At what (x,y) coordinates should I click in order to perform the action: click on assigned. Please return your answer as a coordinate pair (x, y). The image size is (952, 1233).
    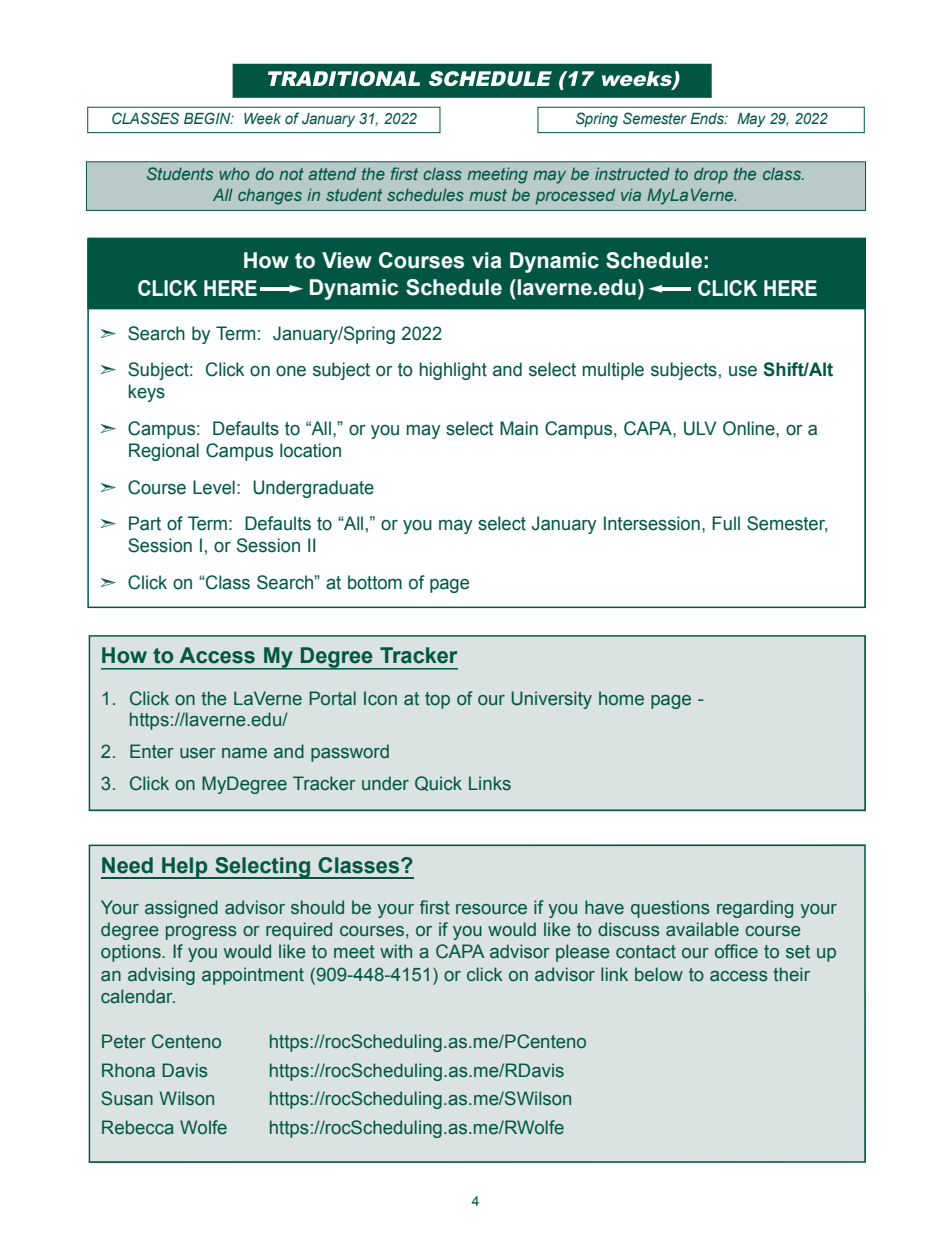
    Looking at the image, I should click on (181, 909).
